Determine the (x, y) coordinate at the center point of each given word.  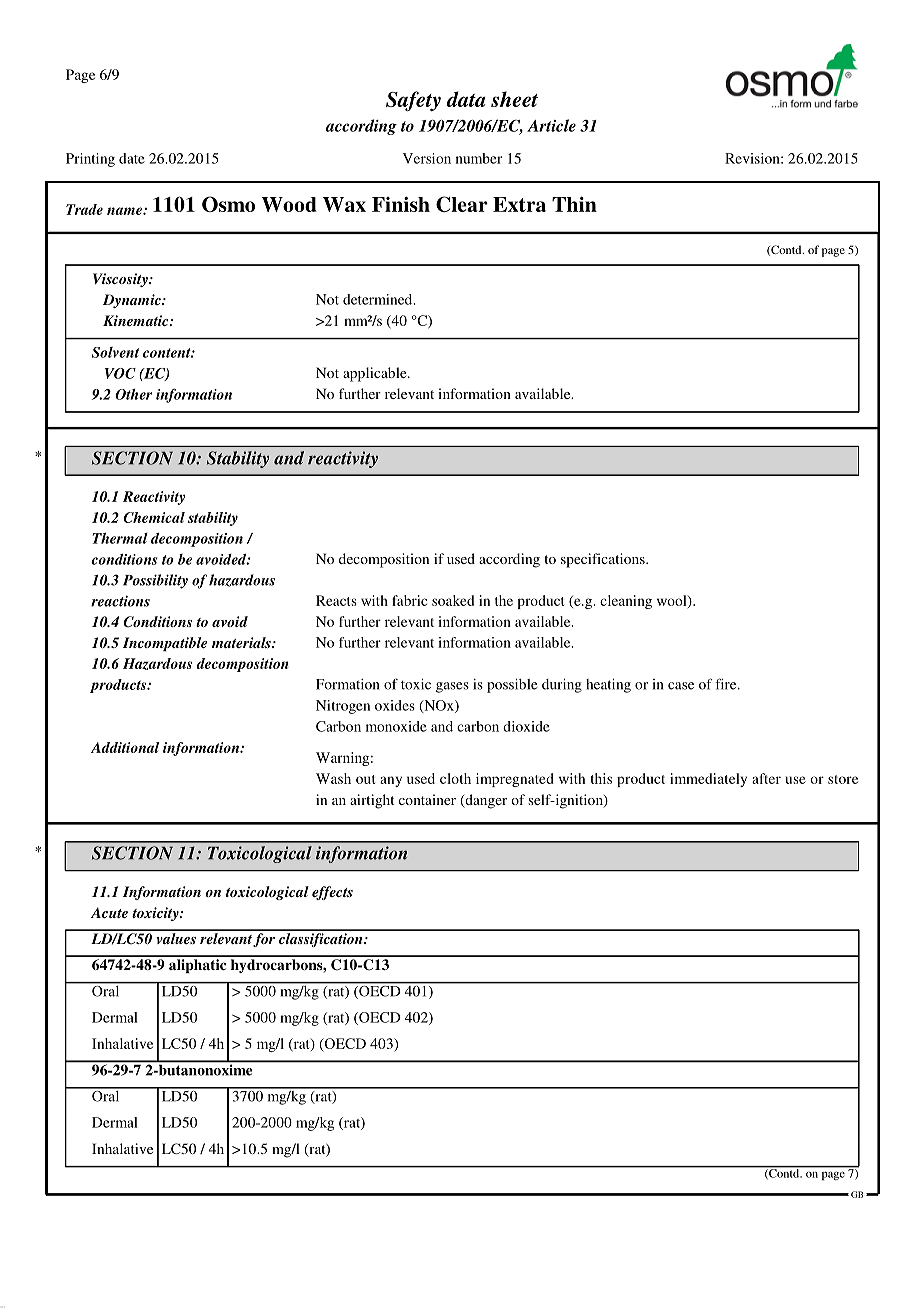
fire (727, 684)
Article (551, 125)
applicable (376, 374)
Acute (109, 912)
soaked (453, 600)
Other (133, 394)
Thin (574, 204)
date (132, 158)
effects (332, 893)
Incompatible (165, 644)
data (466, 99)
